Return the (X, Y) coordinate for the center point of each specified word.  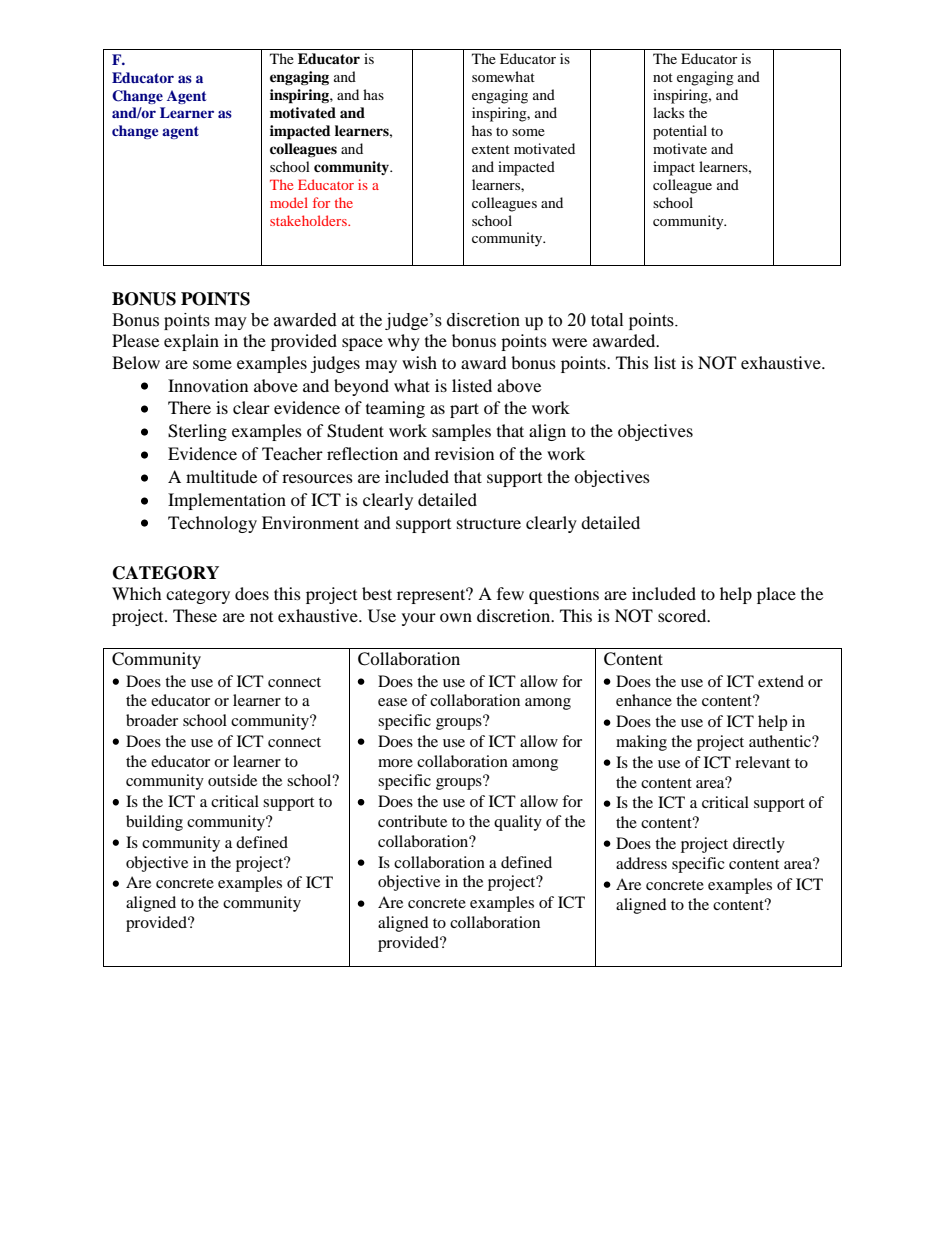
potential (680, 132)
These (195, 615)
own (456, 617)
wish (419, 362)
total (607, 320)
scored (683, 615)
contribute (412, 821)
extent (491, 149)
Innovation (208, 385)
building (154, 823)
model (289, 202)
